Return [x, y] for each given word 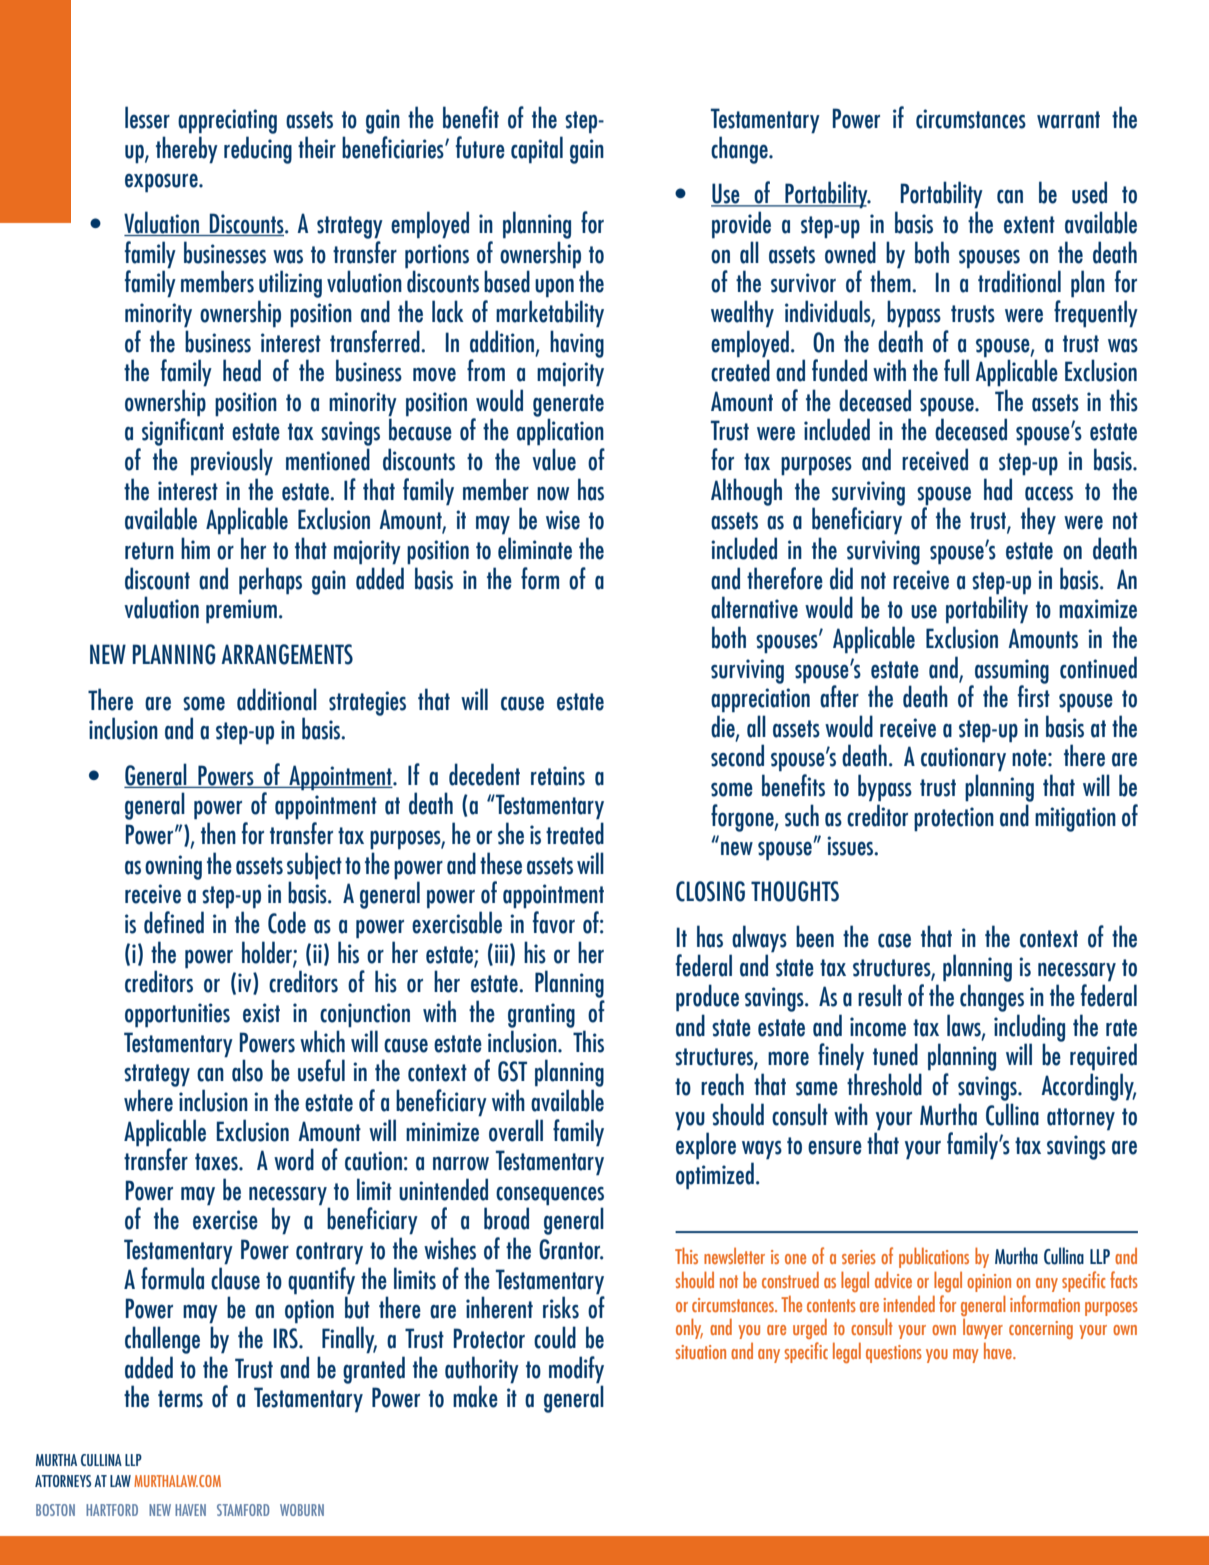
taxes [217, 1162]
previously [232, 462]
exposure [162, 183]
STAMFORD [243, 1510]
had [998, 489]
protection [954, 819]
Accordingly [1088, 1087]
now [553, 493]
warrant [1068, 120]
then [218, 833]
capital [537, 150]
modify [576, 1370]
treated [575, 833]
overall [516, 1130]
